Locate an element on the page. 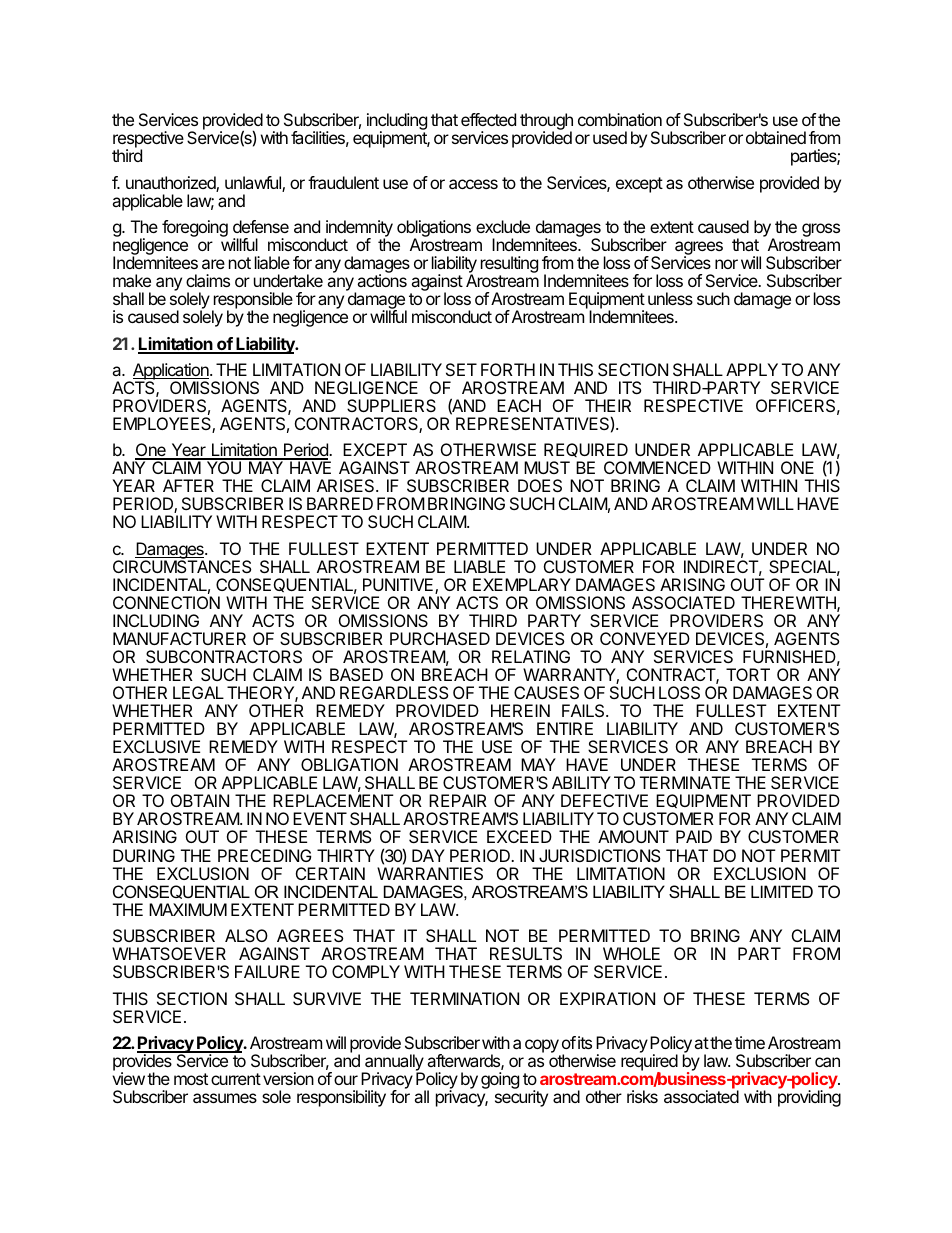 The image size is (952, 1233). LEGAL is located at coordinates (198, 692).
